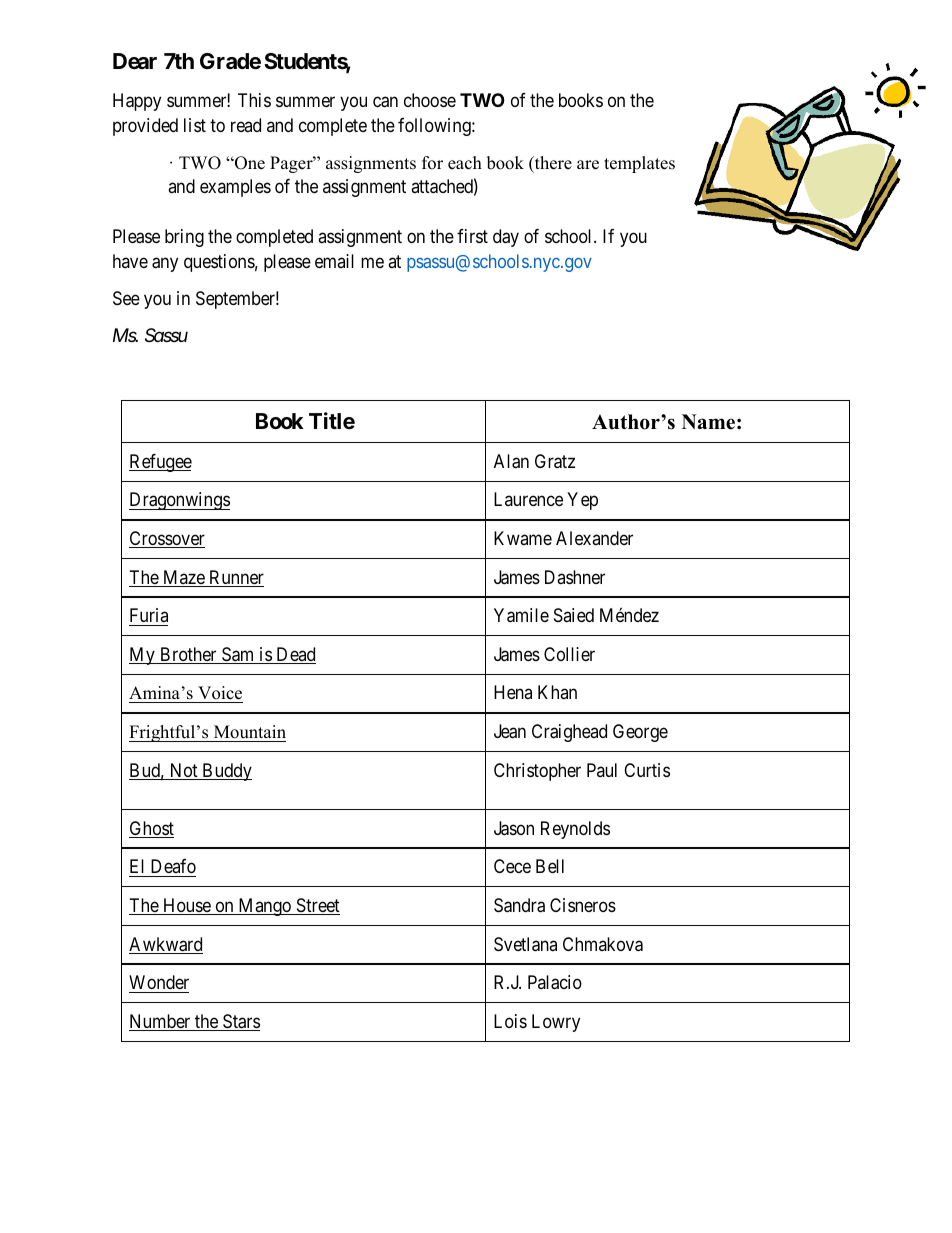  Describe the element at coordinates (511, 461) in the screenshot. I see `Alan` at that location.
